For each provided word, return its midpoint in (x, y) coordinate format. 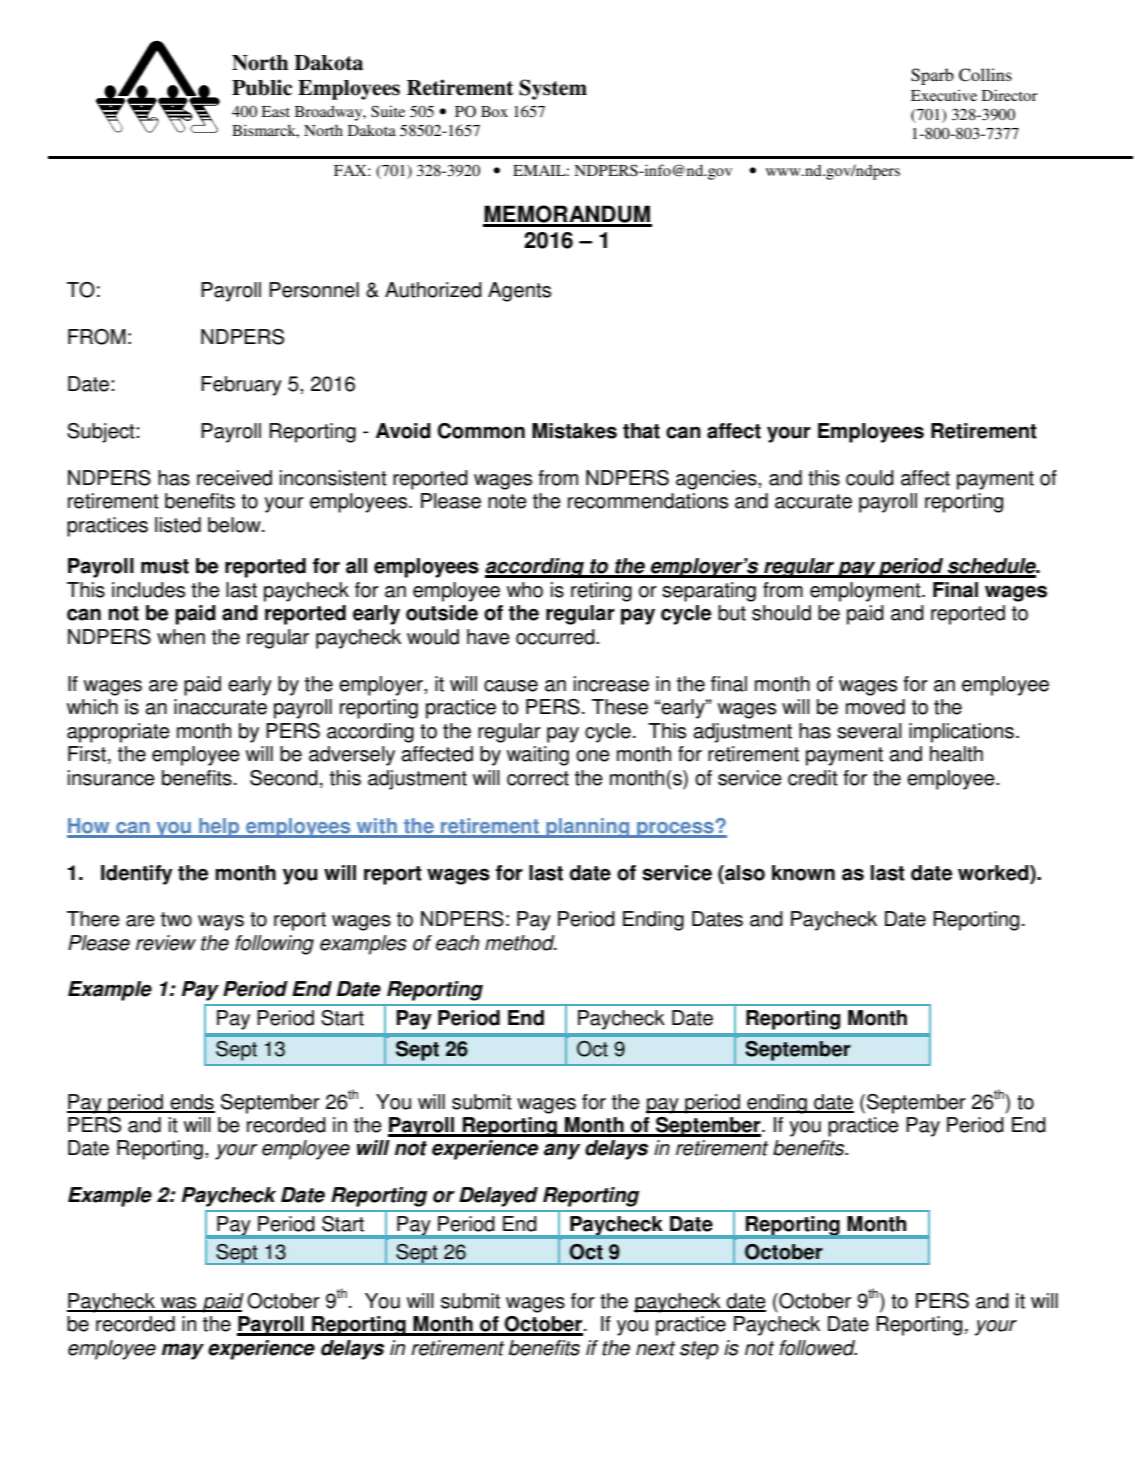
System (553, 89)
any (562, 1151)
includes (148, 590)
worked (994, 874)
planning (588, 828)
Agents (519, 292)
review (166, 943)
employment (866, 592)
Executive (944, 95)
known (803, 873)
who (525, 590)
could (870, 478)
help (219, 828)
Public (262, 87)
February (241, 386)
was (179, 1304)
